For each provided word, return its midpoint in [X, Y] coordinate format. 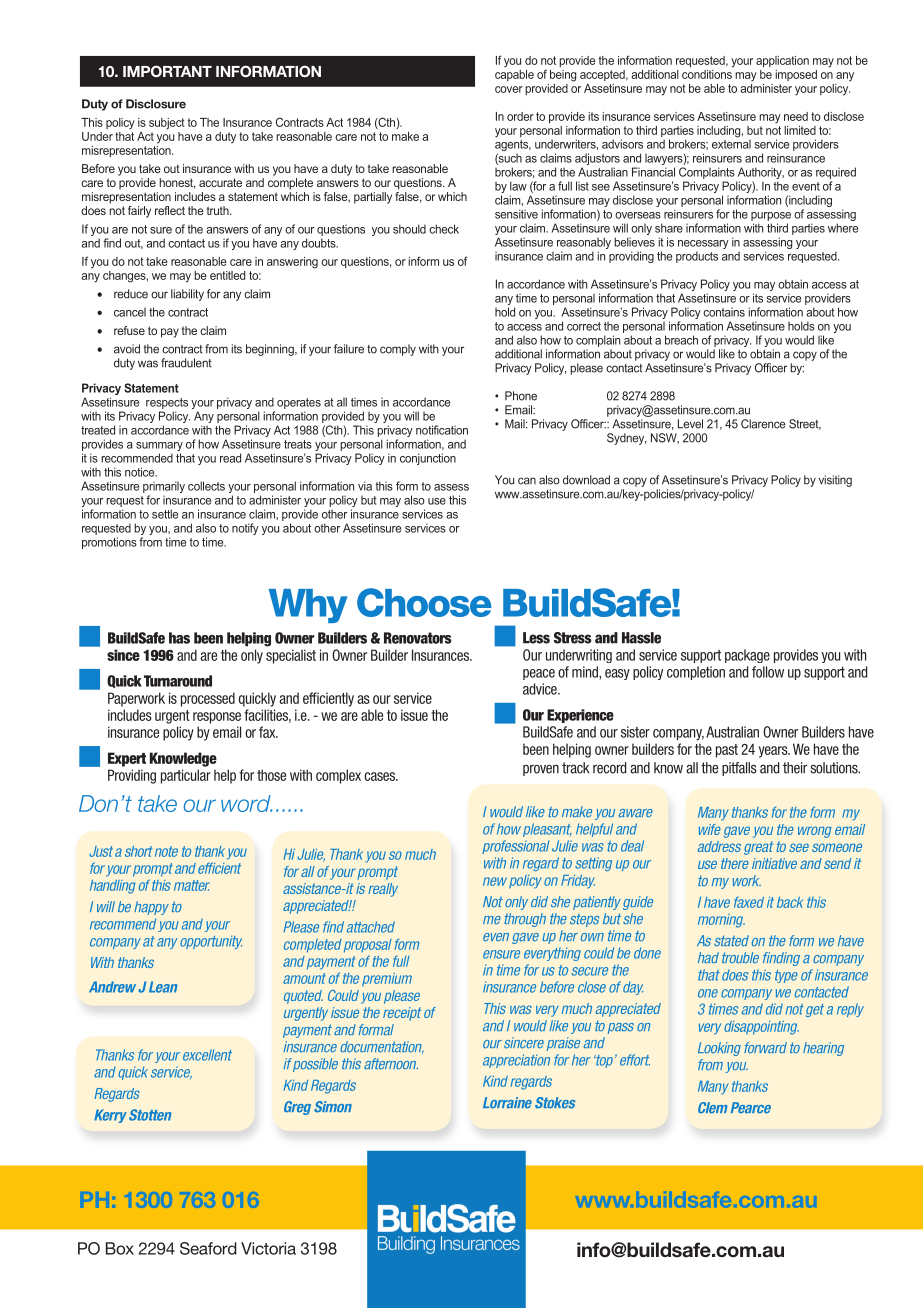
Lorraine [507, 1103]
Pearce [751, 1108]
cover [509, 89]
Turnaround [178, 681]
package [747, 656]
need [796, 116]
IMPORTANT [167, 71]
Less [536, 638]
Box [120, 1248]
